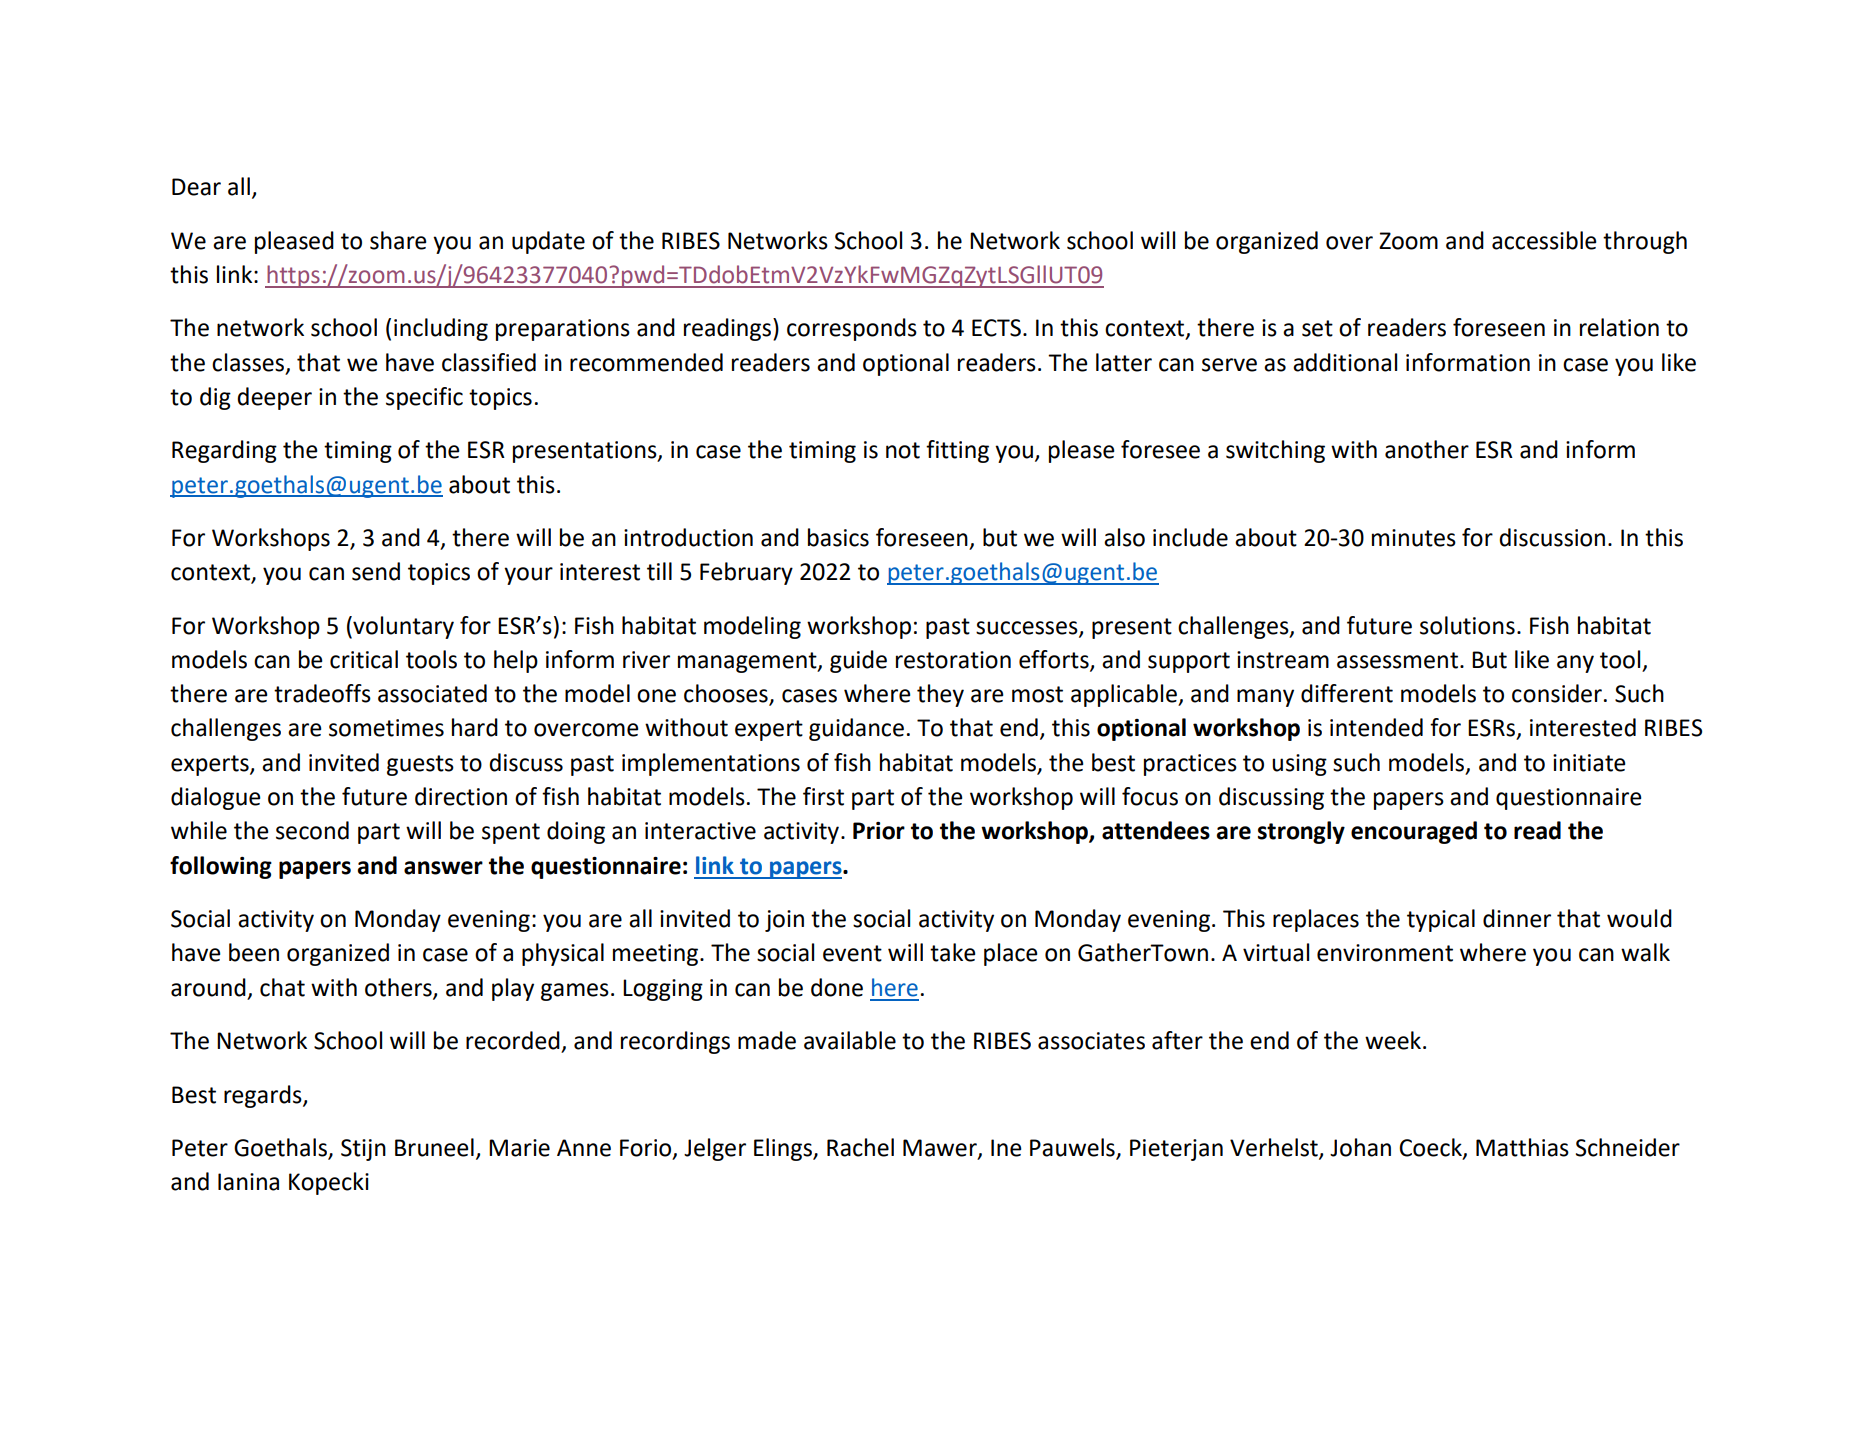 The width and height of the screenshot is (1876, 1450). Describe the element at coordinates (398, 240) in the screenshot. I see `share` at that location.
